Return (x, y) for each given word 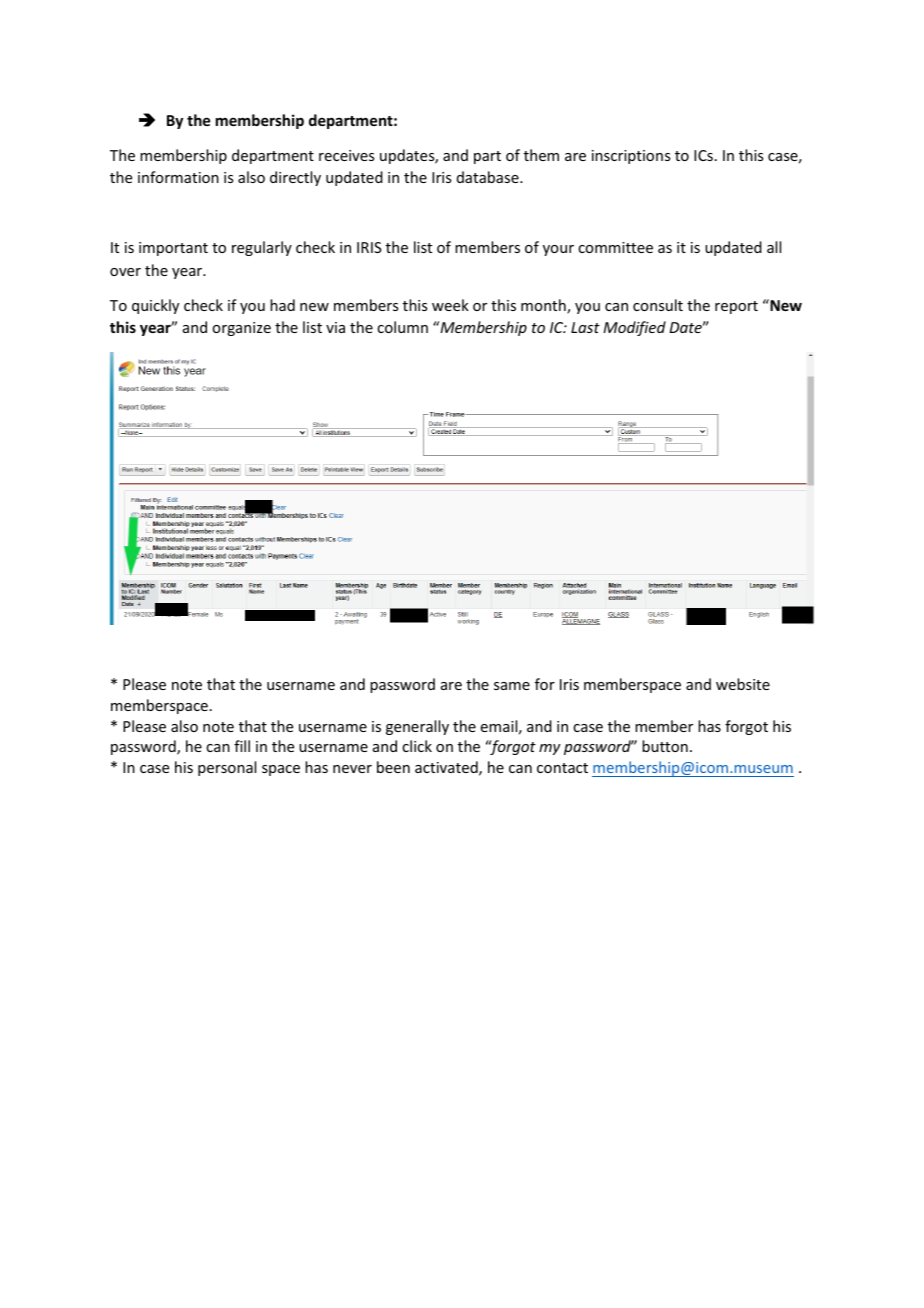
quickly (155, 306)
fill (242, 746)
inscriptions (631, 157)
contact (562, 768)
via (335, 327)
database (489, 177)
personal (227, 768)
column (402, 327)
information (178, 177)
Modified (634, 328)
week (450, 305)
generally (417, 727)
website (743, 684)
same (512, 686)
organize (241, 329)
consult (658, 305)
